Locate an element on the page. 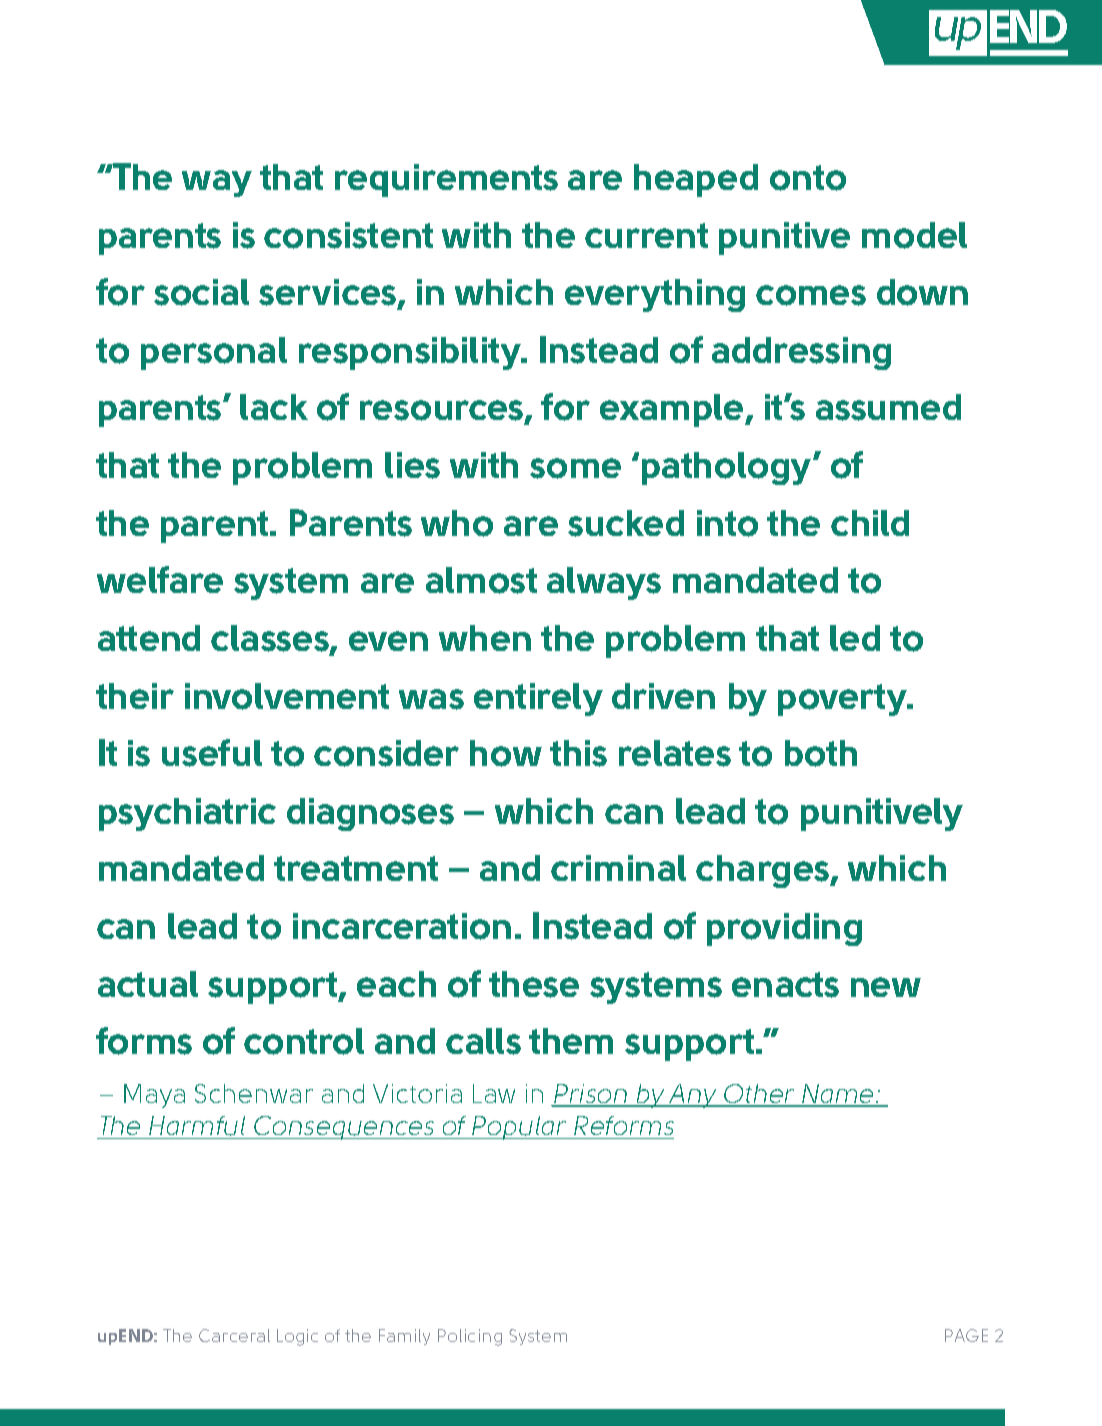  Logic is located at coordinates (297, 1337).
